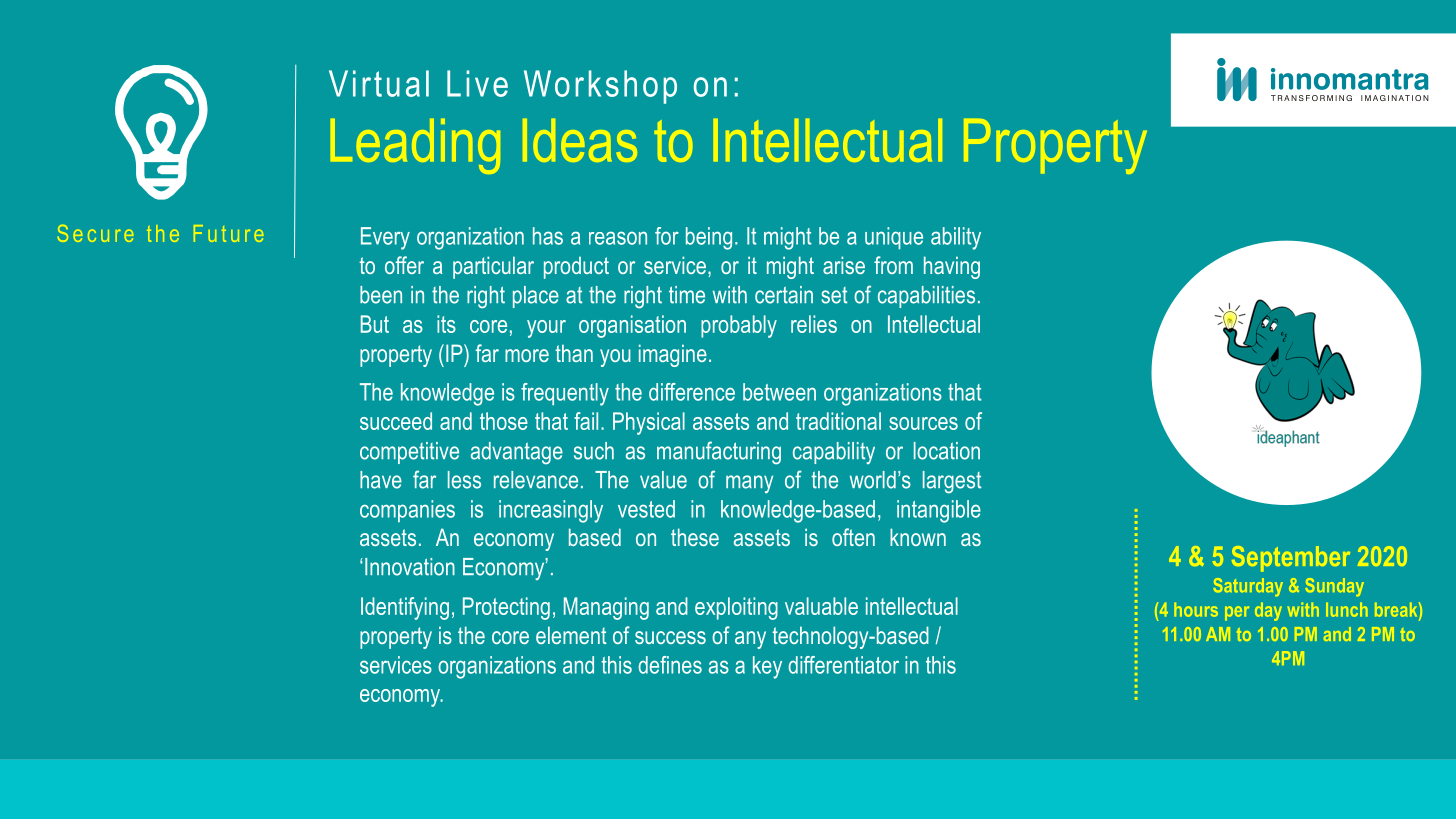  Describe the element at coordinates (709, 238) in the screenshot. I see `being` at that location.
